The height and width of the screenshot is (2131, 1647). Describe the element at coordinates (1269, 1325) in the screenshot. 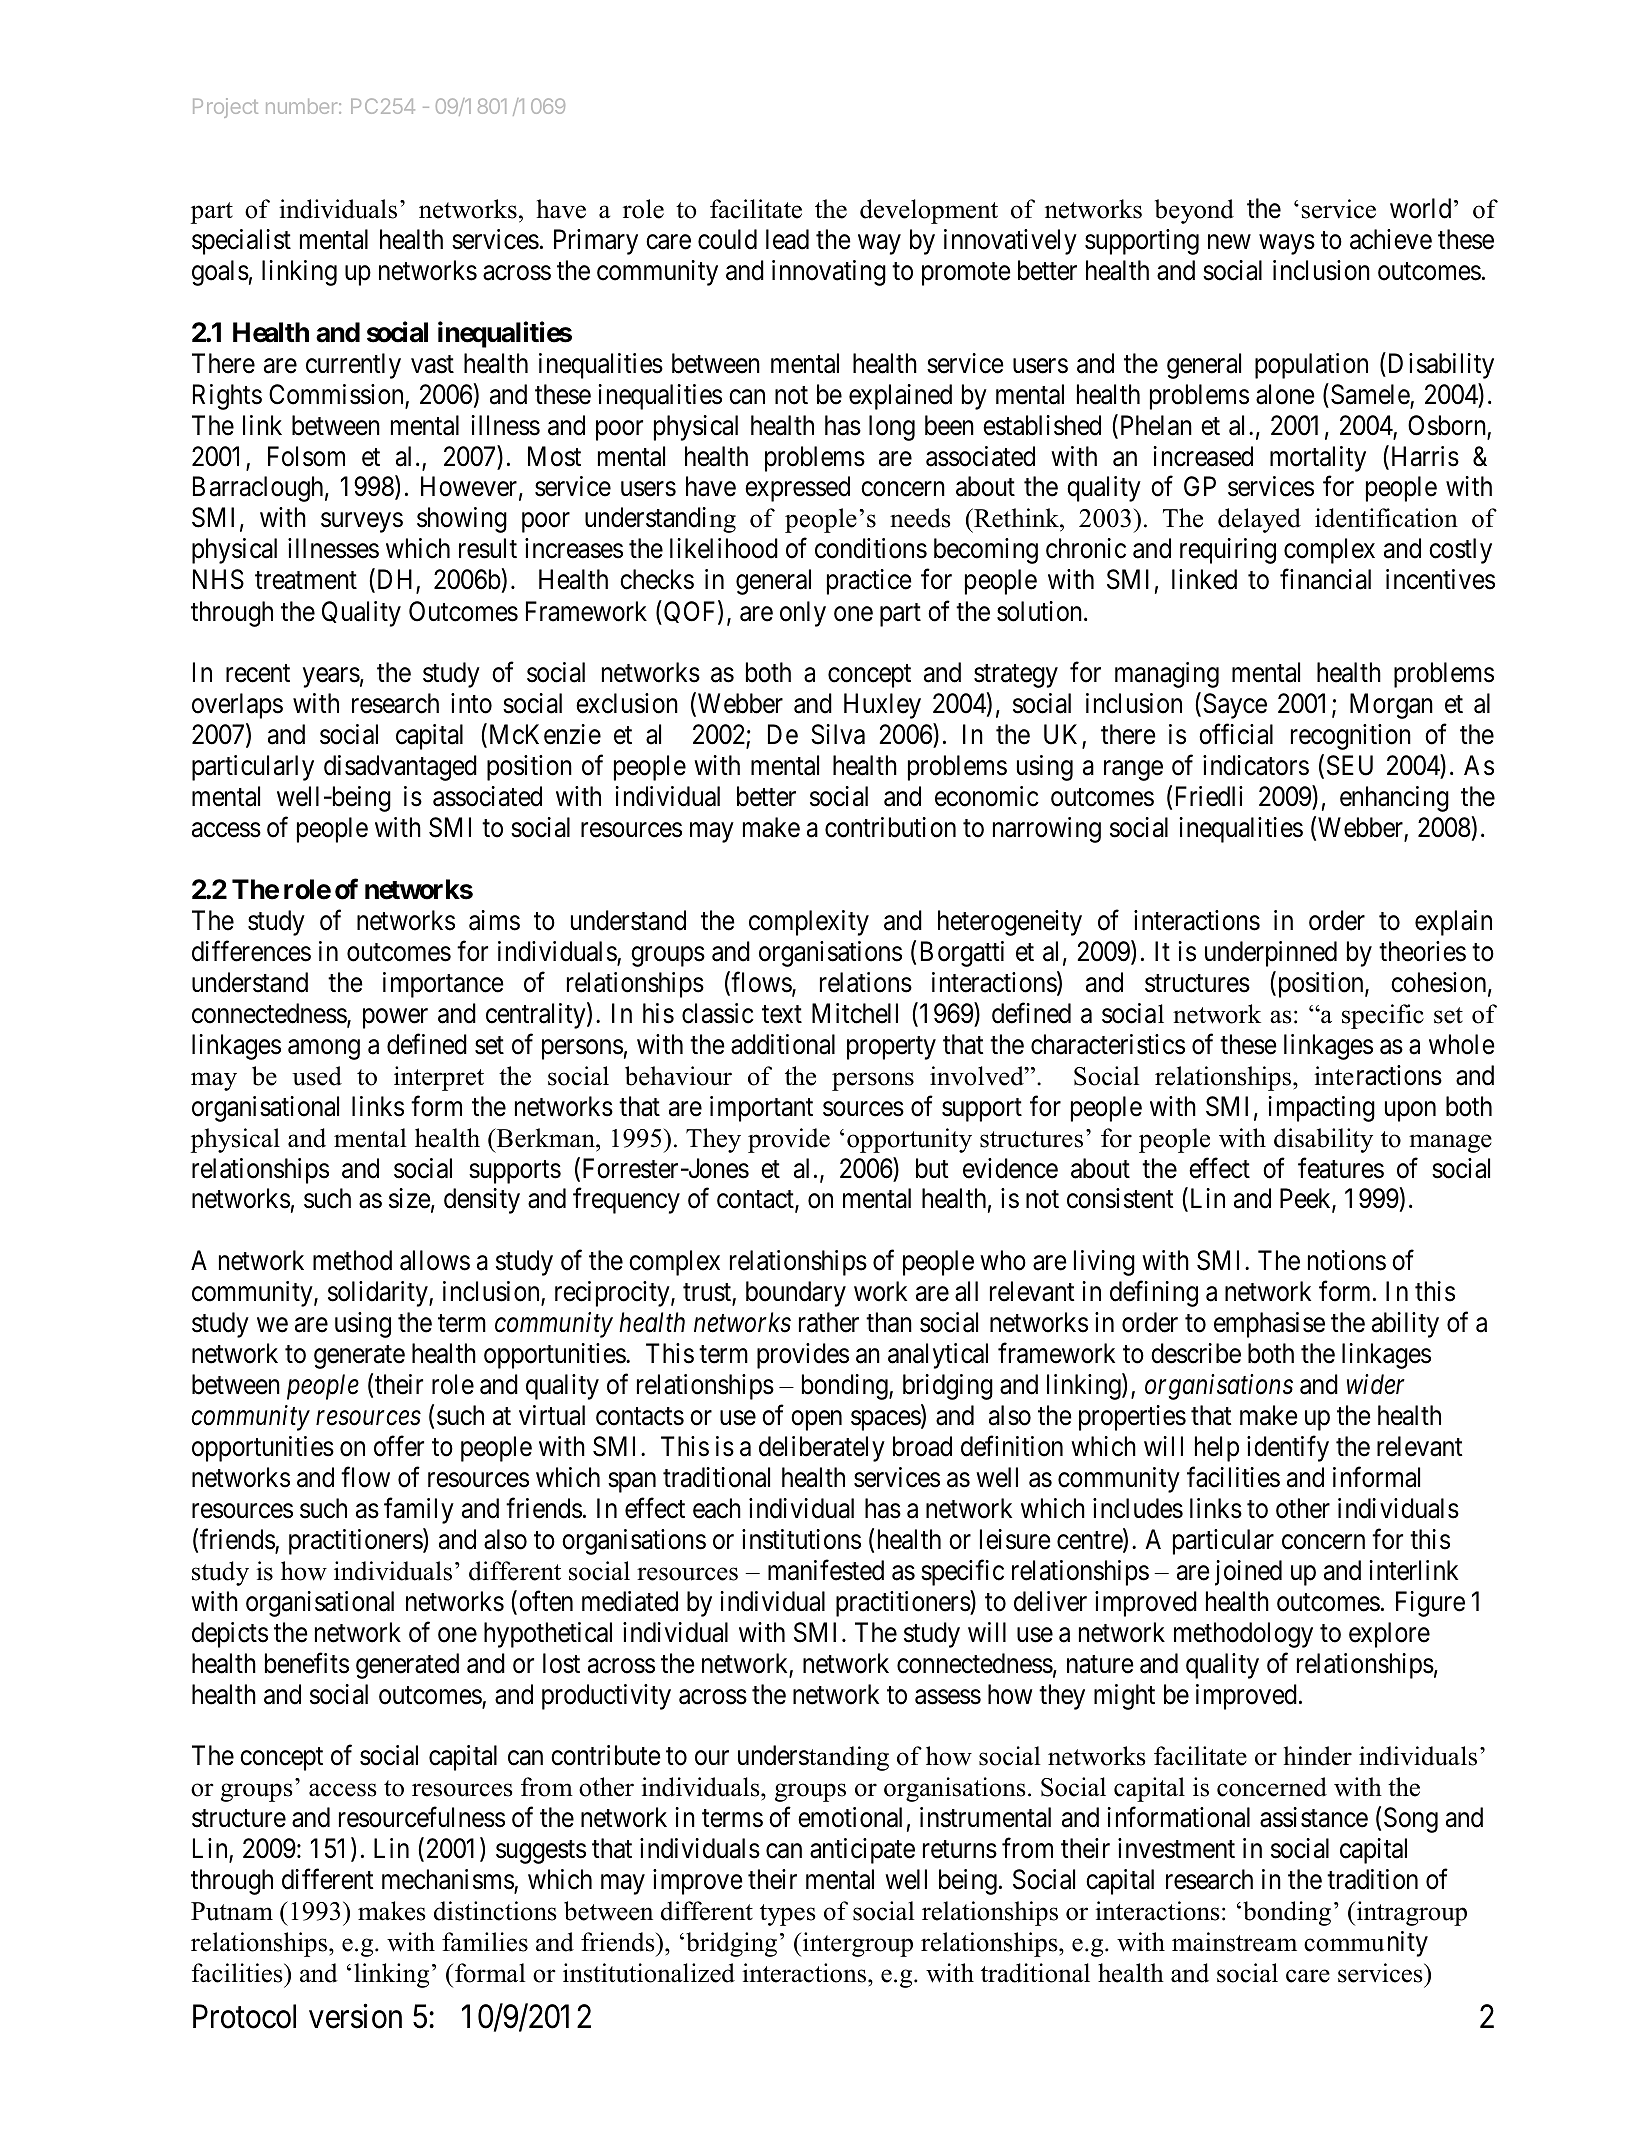

I see `emphasise` at that location.
